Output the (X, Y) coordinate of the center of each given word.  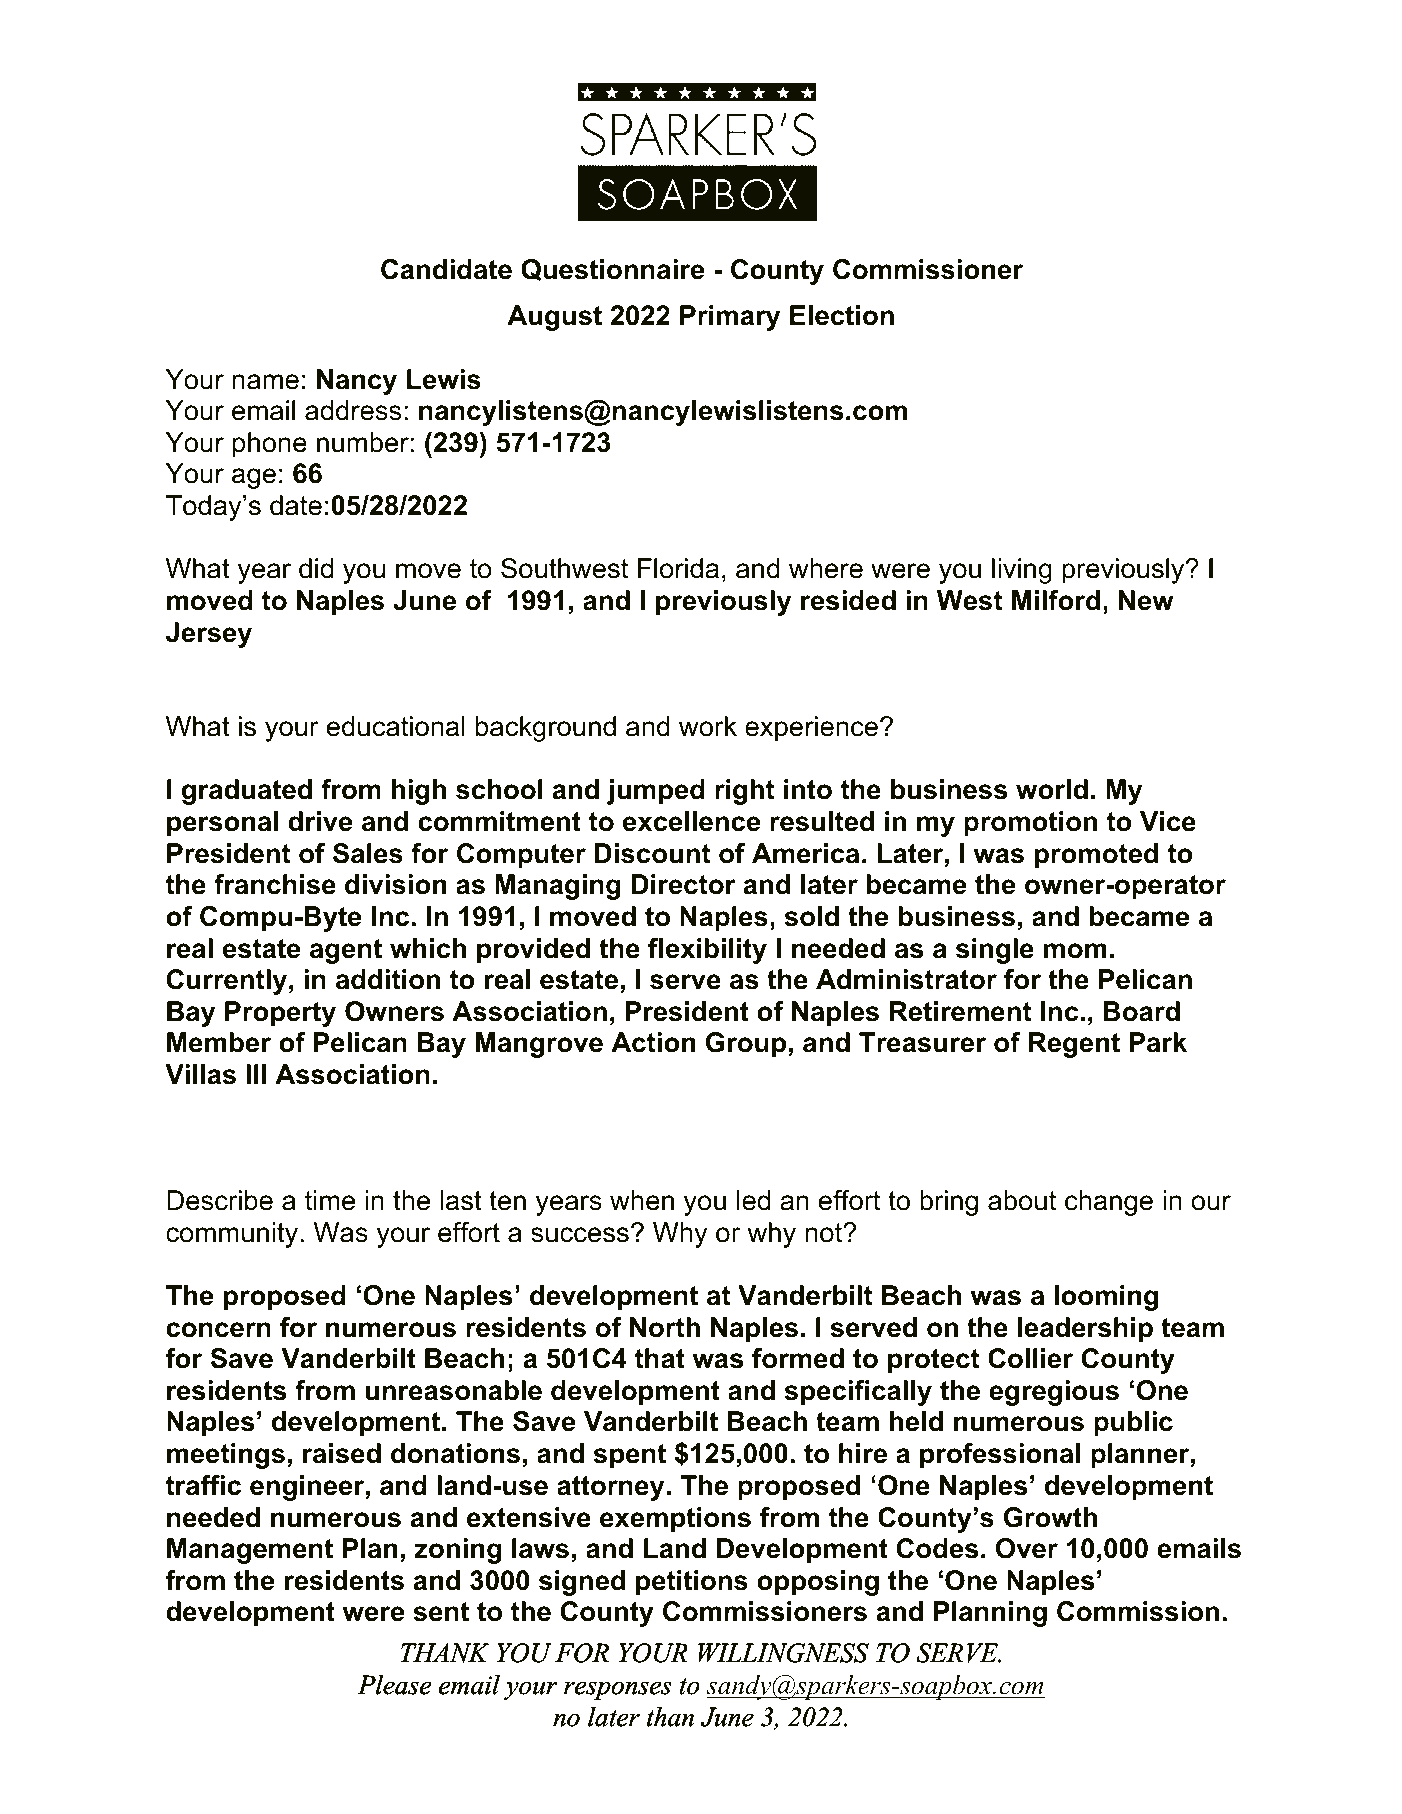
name (266, 382)
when (642, 1200)
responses (617, 1691)
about (1022, 1200)
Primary (730, 318)
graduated (247, 792)
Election (842, 315)
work (708, 726)
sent (441, 1612)
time (330, 1200)
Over (1027, 1548)
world (1052, 789)
